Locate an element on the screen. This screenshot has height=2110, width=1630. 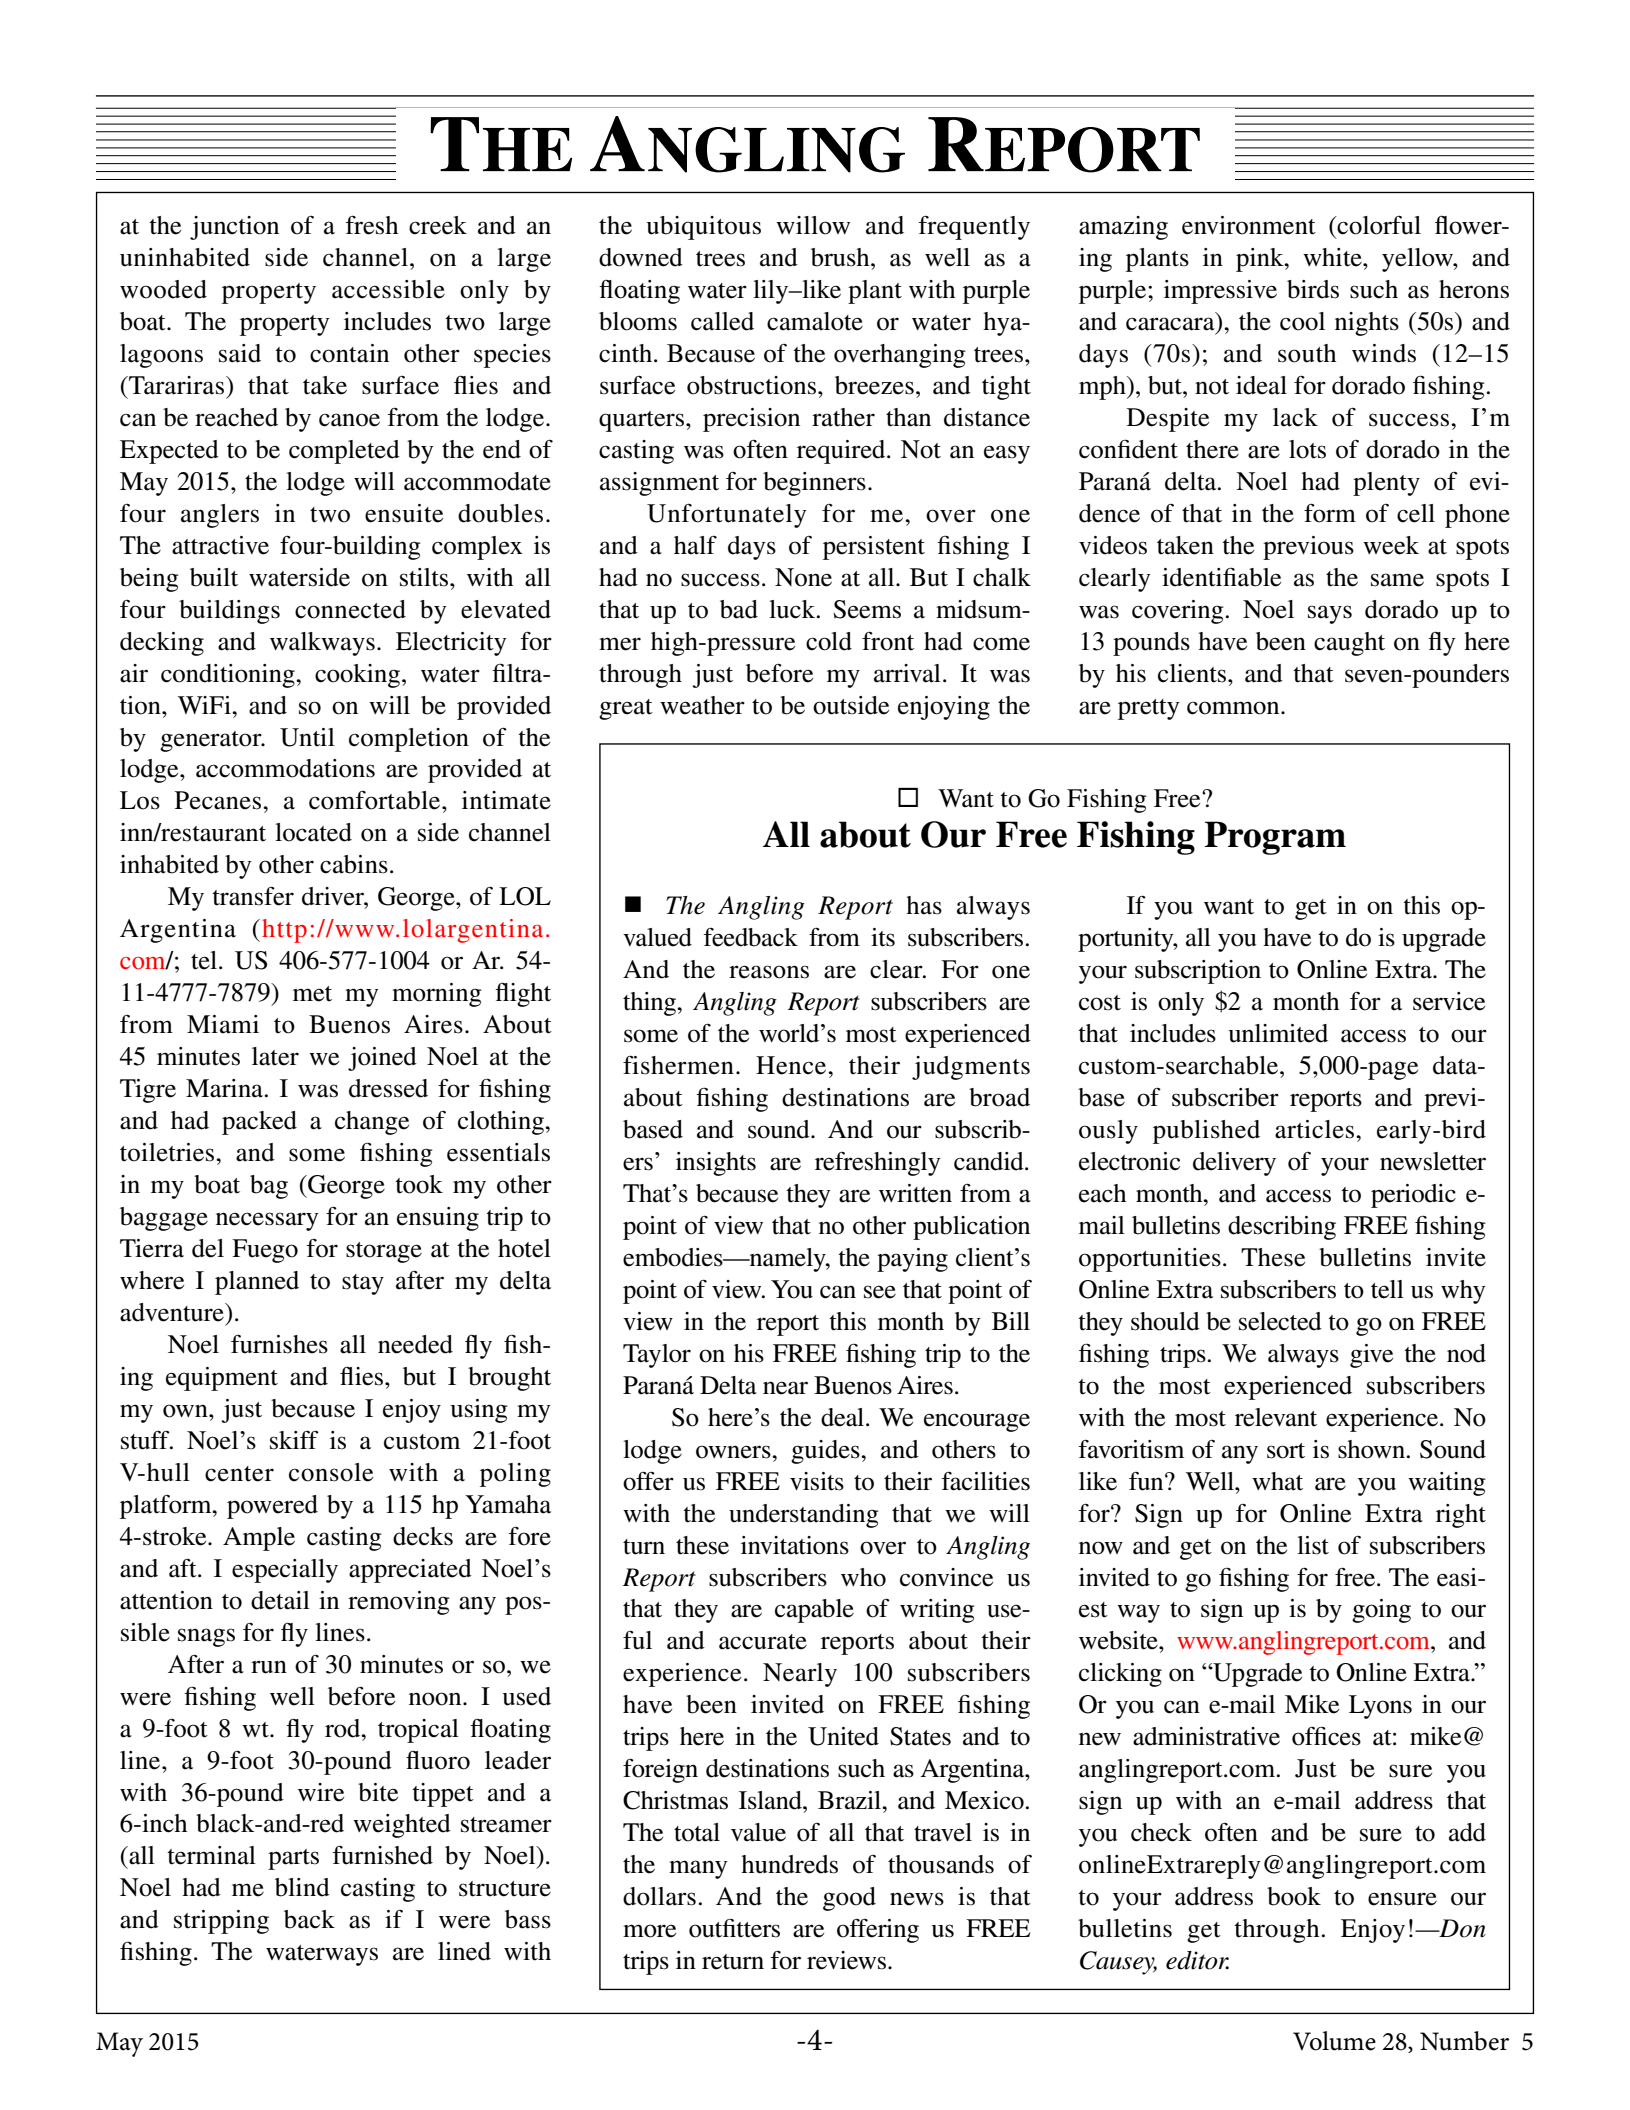
editor is located at coordinates (1197, 1960).
